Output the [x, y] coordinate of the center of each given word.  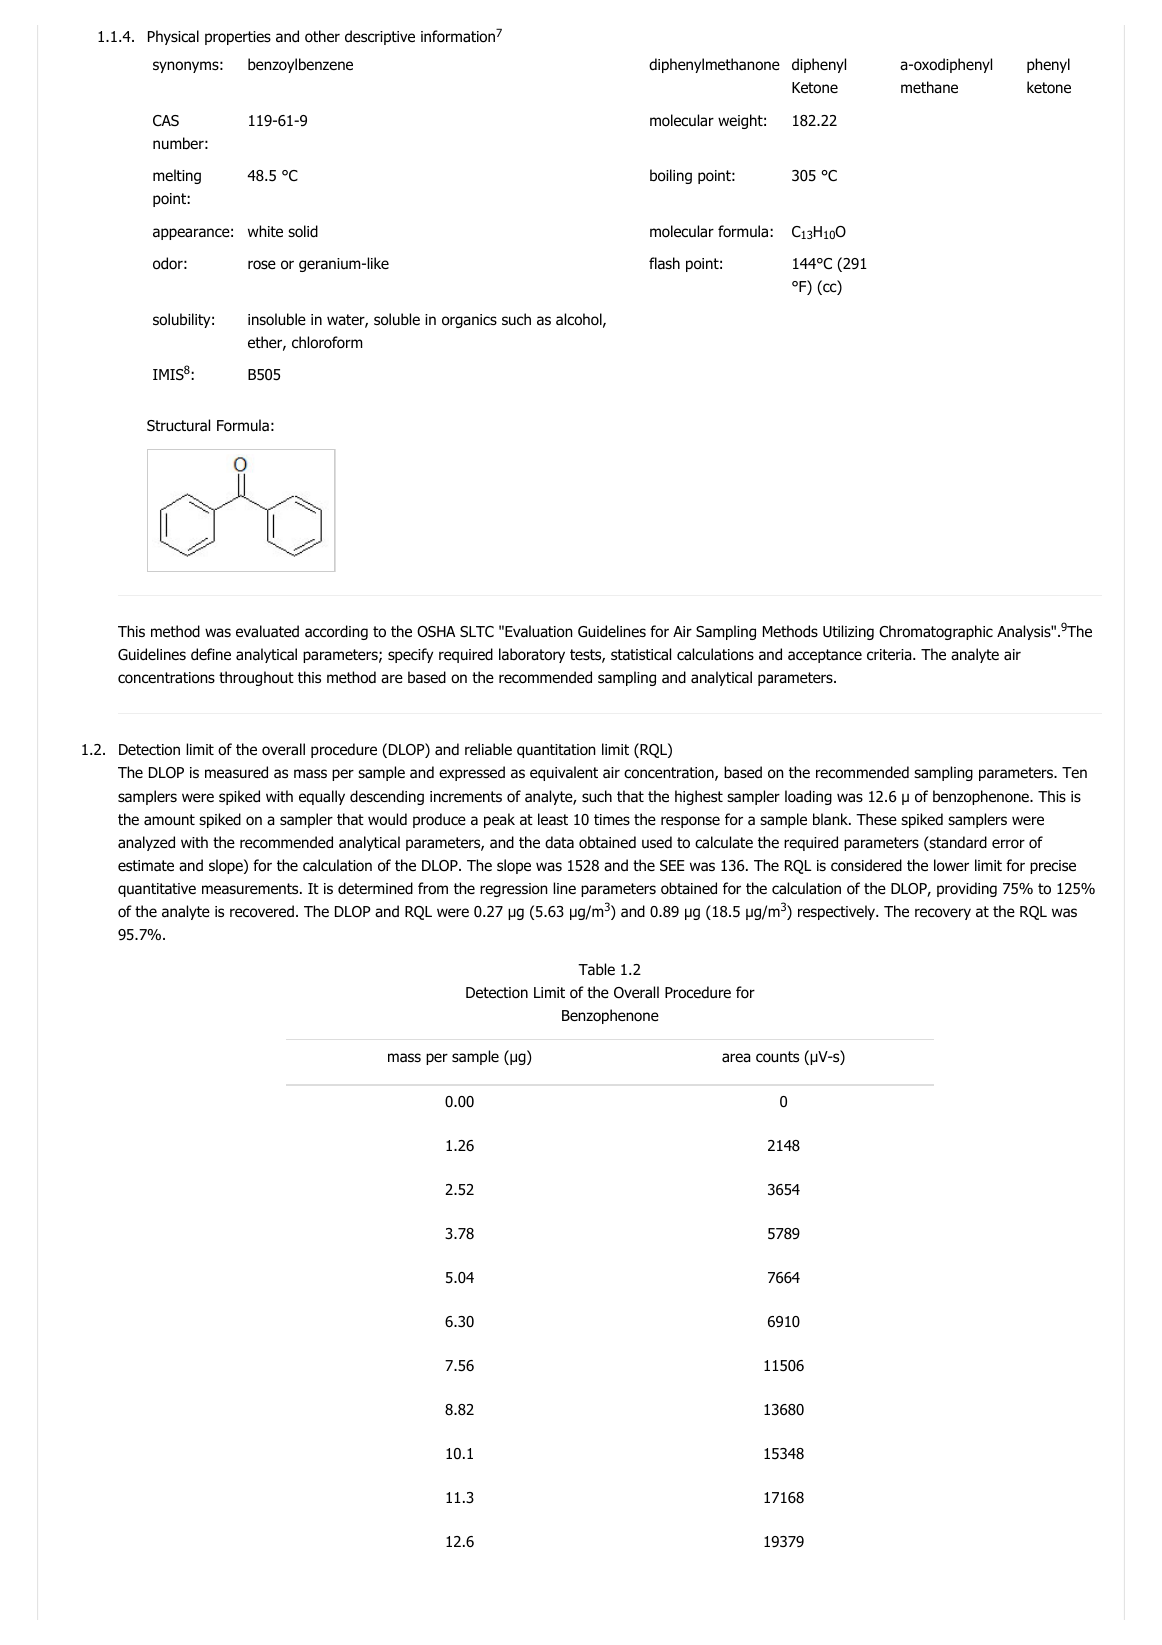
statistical [641, 654]
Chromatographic [936, 632]
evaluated [267, 631]
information [458, 36]
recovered [262, 911]
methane [929, 87]
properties [238, 38]
